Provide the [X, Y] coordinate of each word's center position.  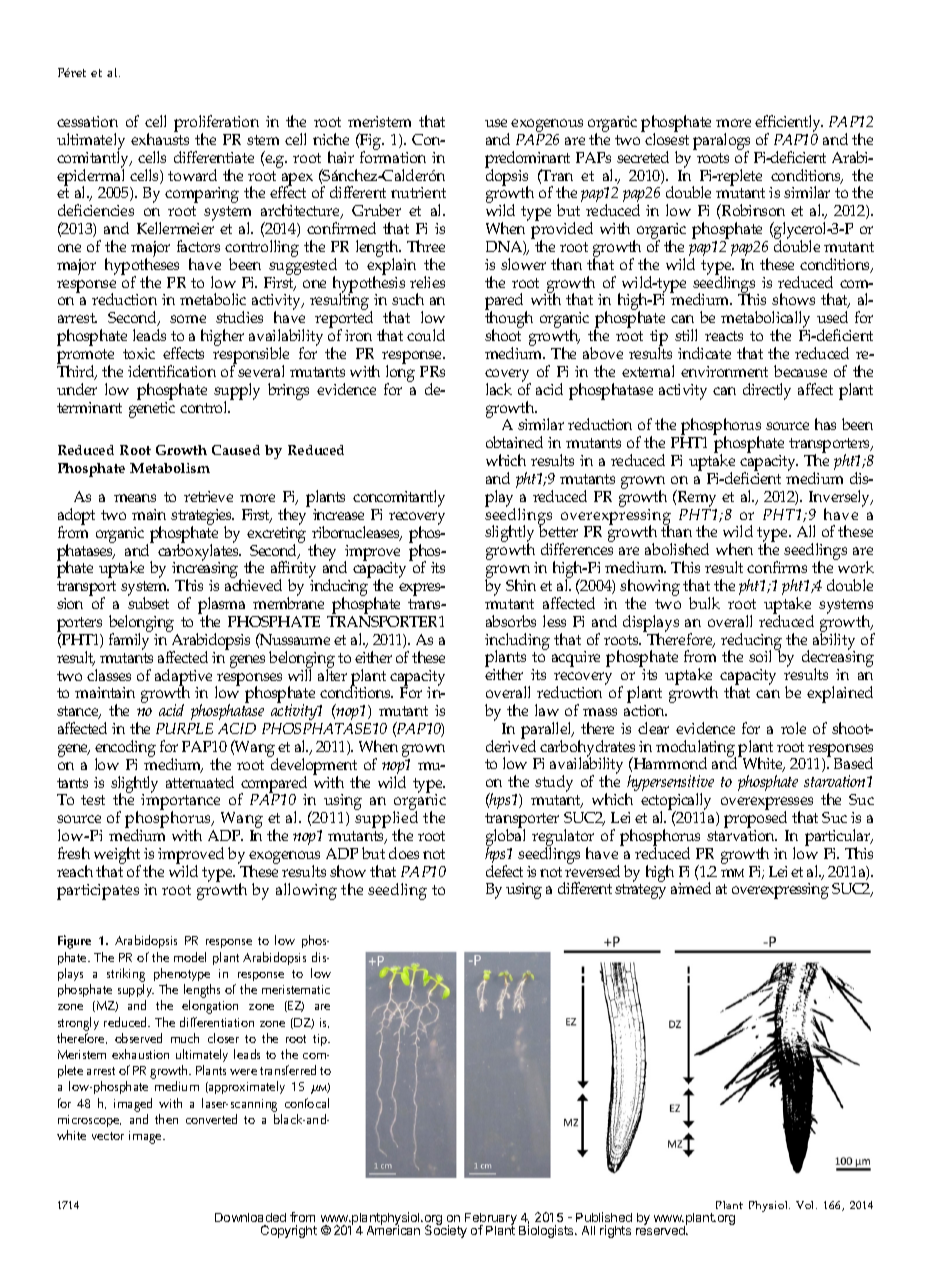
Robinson [752, 210]
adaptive [185, 678]
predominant [527, 160]
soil [760, 656]
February [491, 1220]
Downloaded [250, 1219]
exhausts [160, 138]
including [517, 642]
